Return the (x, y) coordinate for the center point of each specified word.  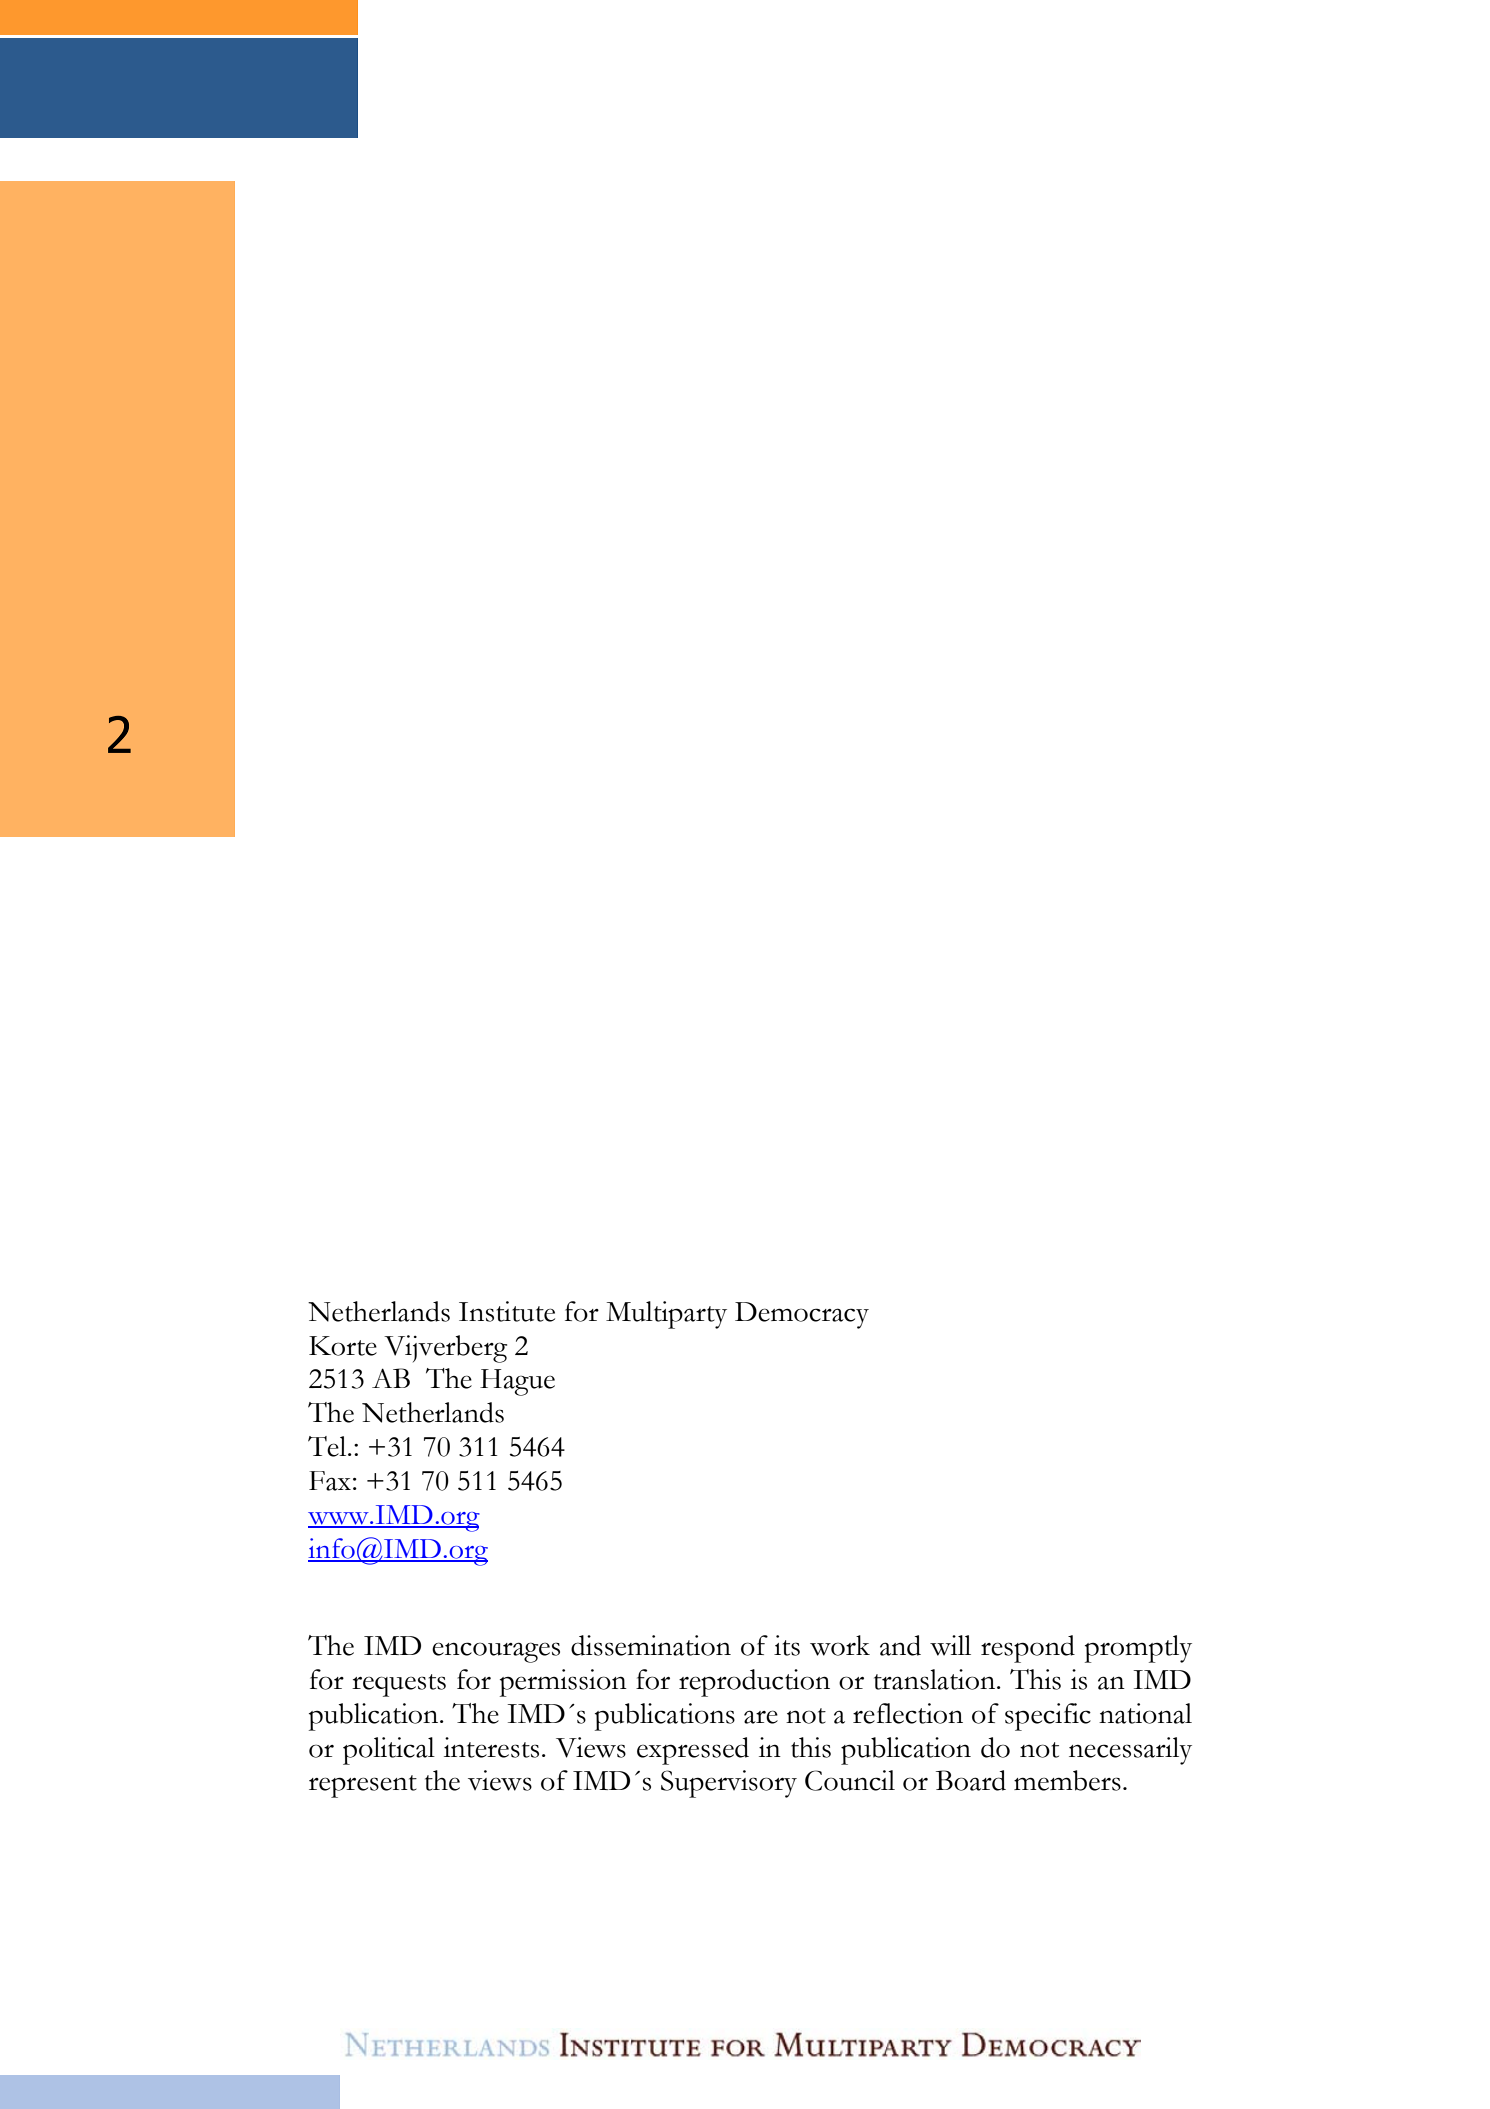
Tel (328, 1446)
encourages (496, 1652)
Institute (507, 1311)
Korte (343, 1346)
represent (363, 1786)
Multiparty (666, 1315)
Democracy (802, 1315)
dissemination (651, 1645)
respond (1028, 1649)
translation (936, 1679)
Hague (517, 1382)
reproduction (754, 1683)
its (787, 1645)
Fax (330, 1481)
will (950, 1645)
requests (399, 1685)
